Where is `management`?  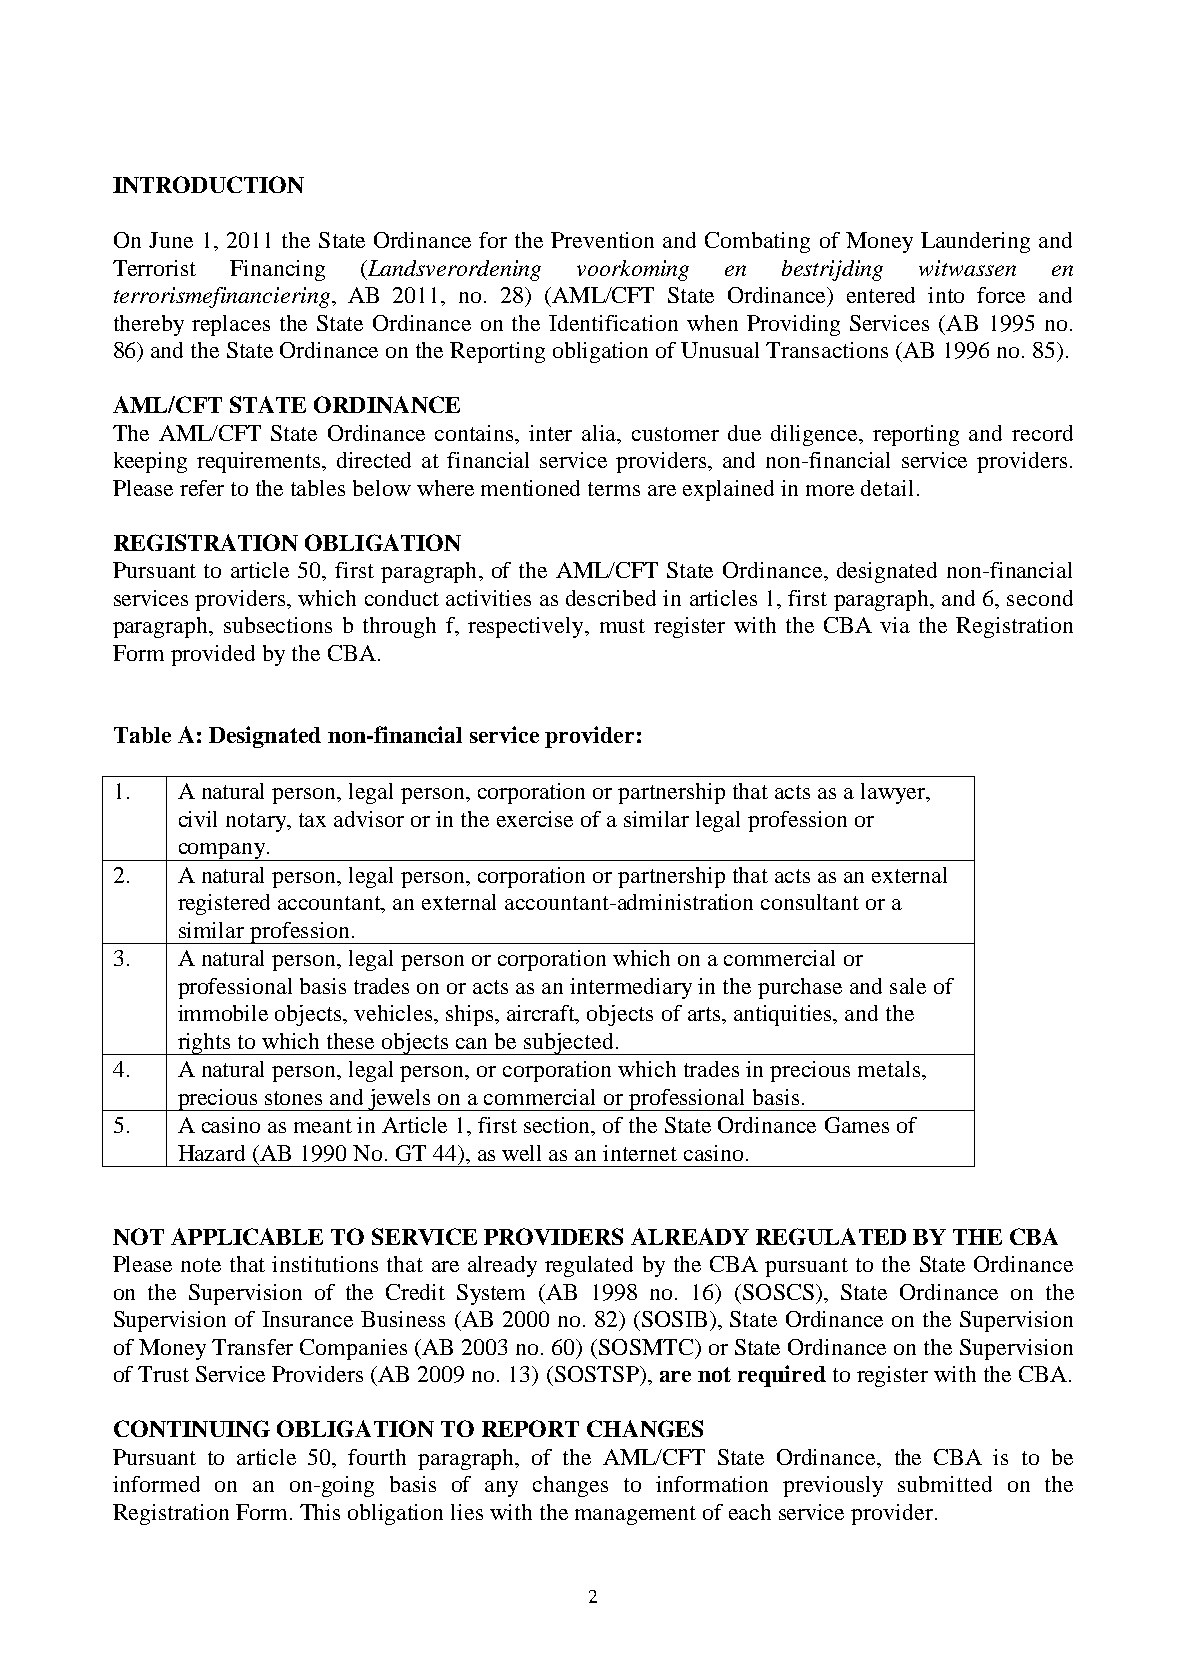 management is located at coordinates (635, 1515).
